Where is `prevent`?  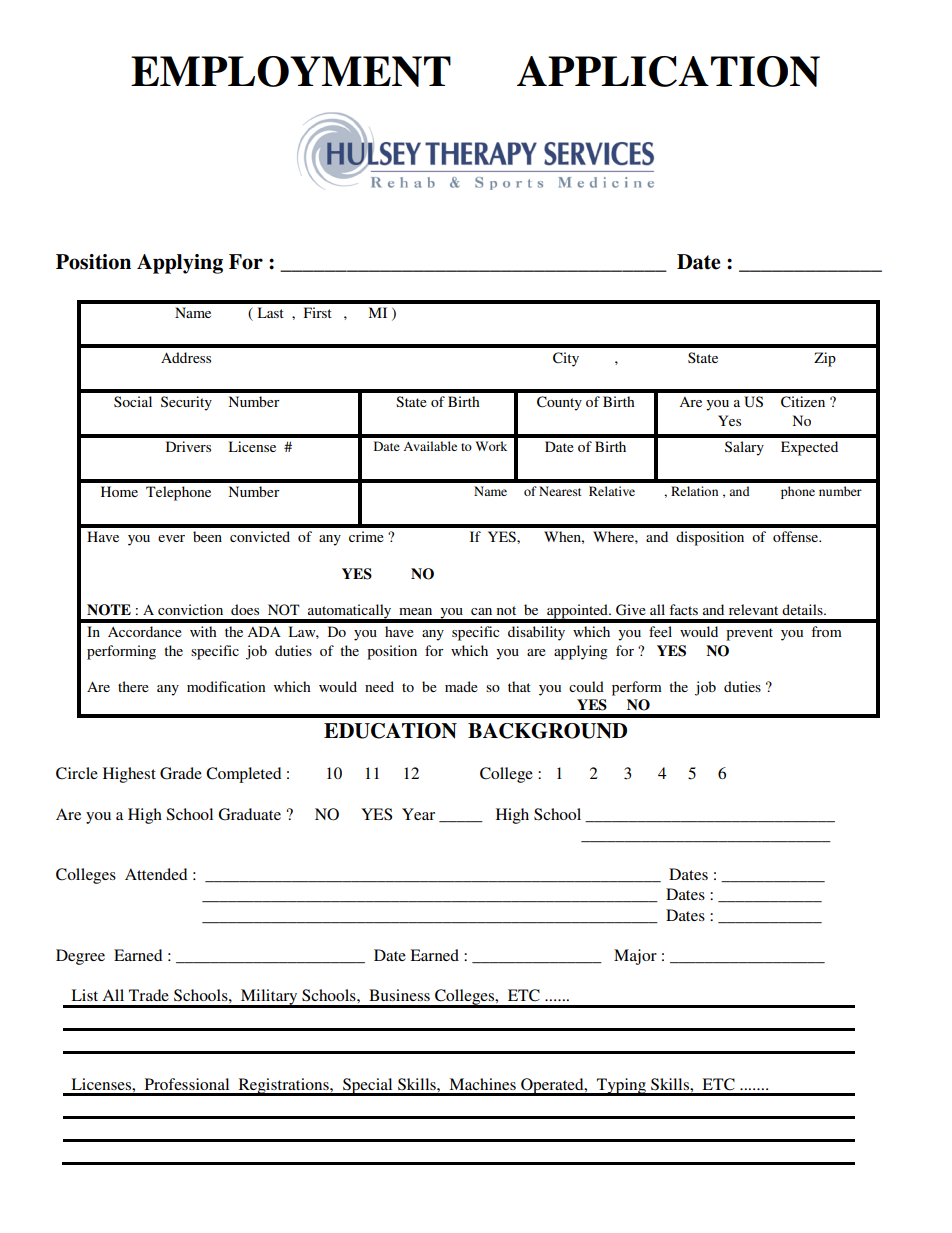 prevent is located at coordinates (749, 634).
